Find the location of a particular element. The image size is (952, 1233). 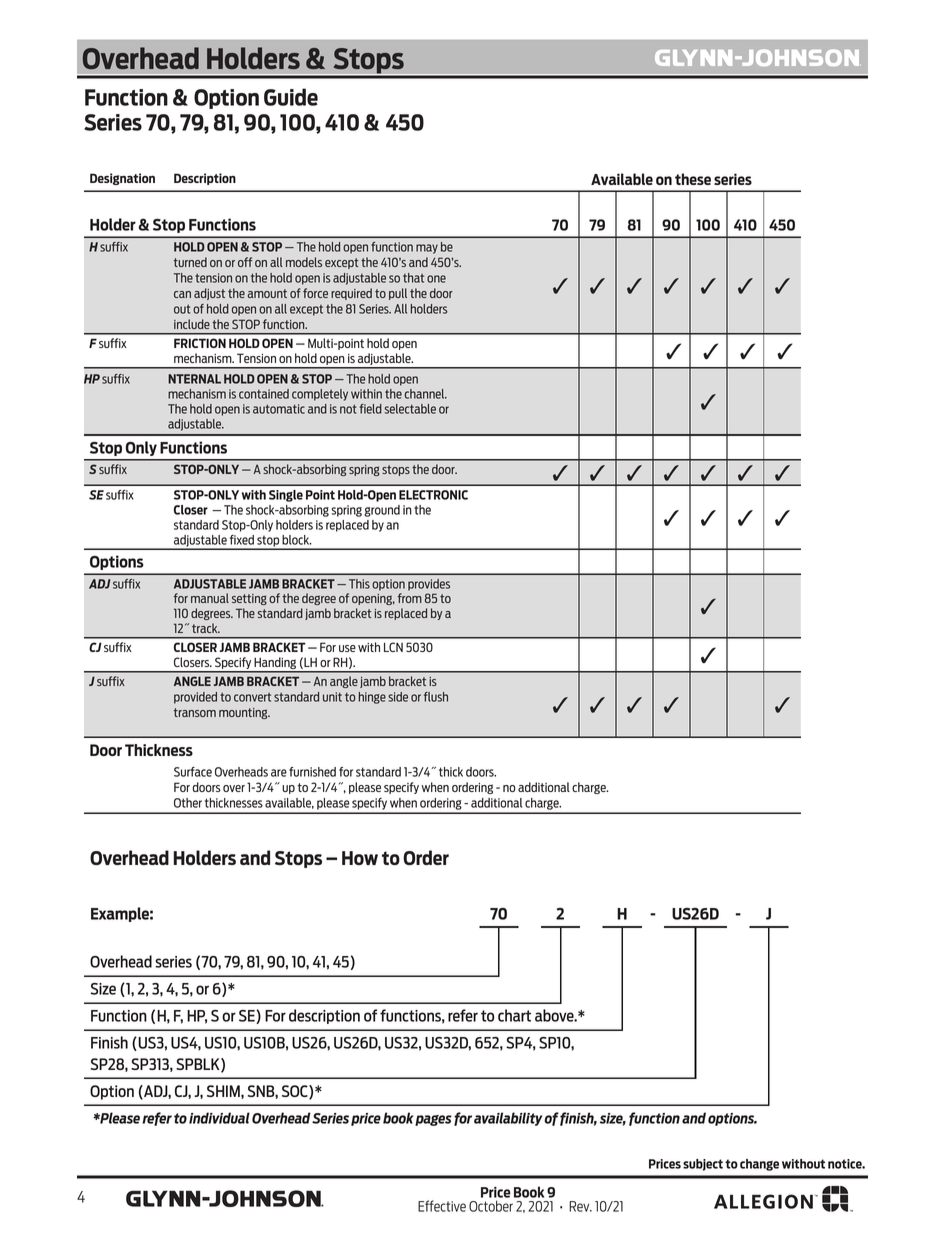

these is located at coordinates (693, 179).
